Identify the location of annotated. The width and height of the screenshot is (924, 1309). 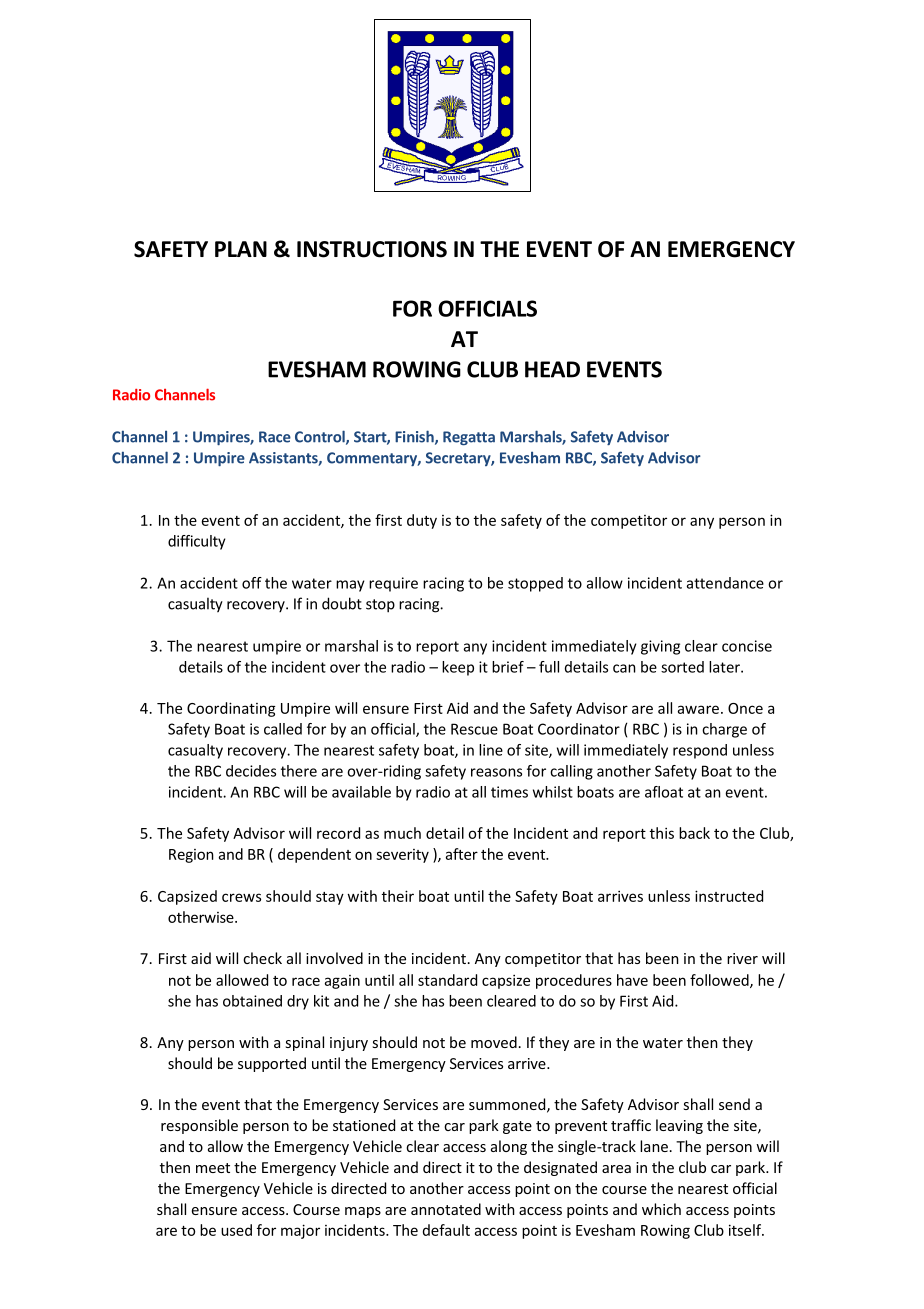
(446, 1209).
